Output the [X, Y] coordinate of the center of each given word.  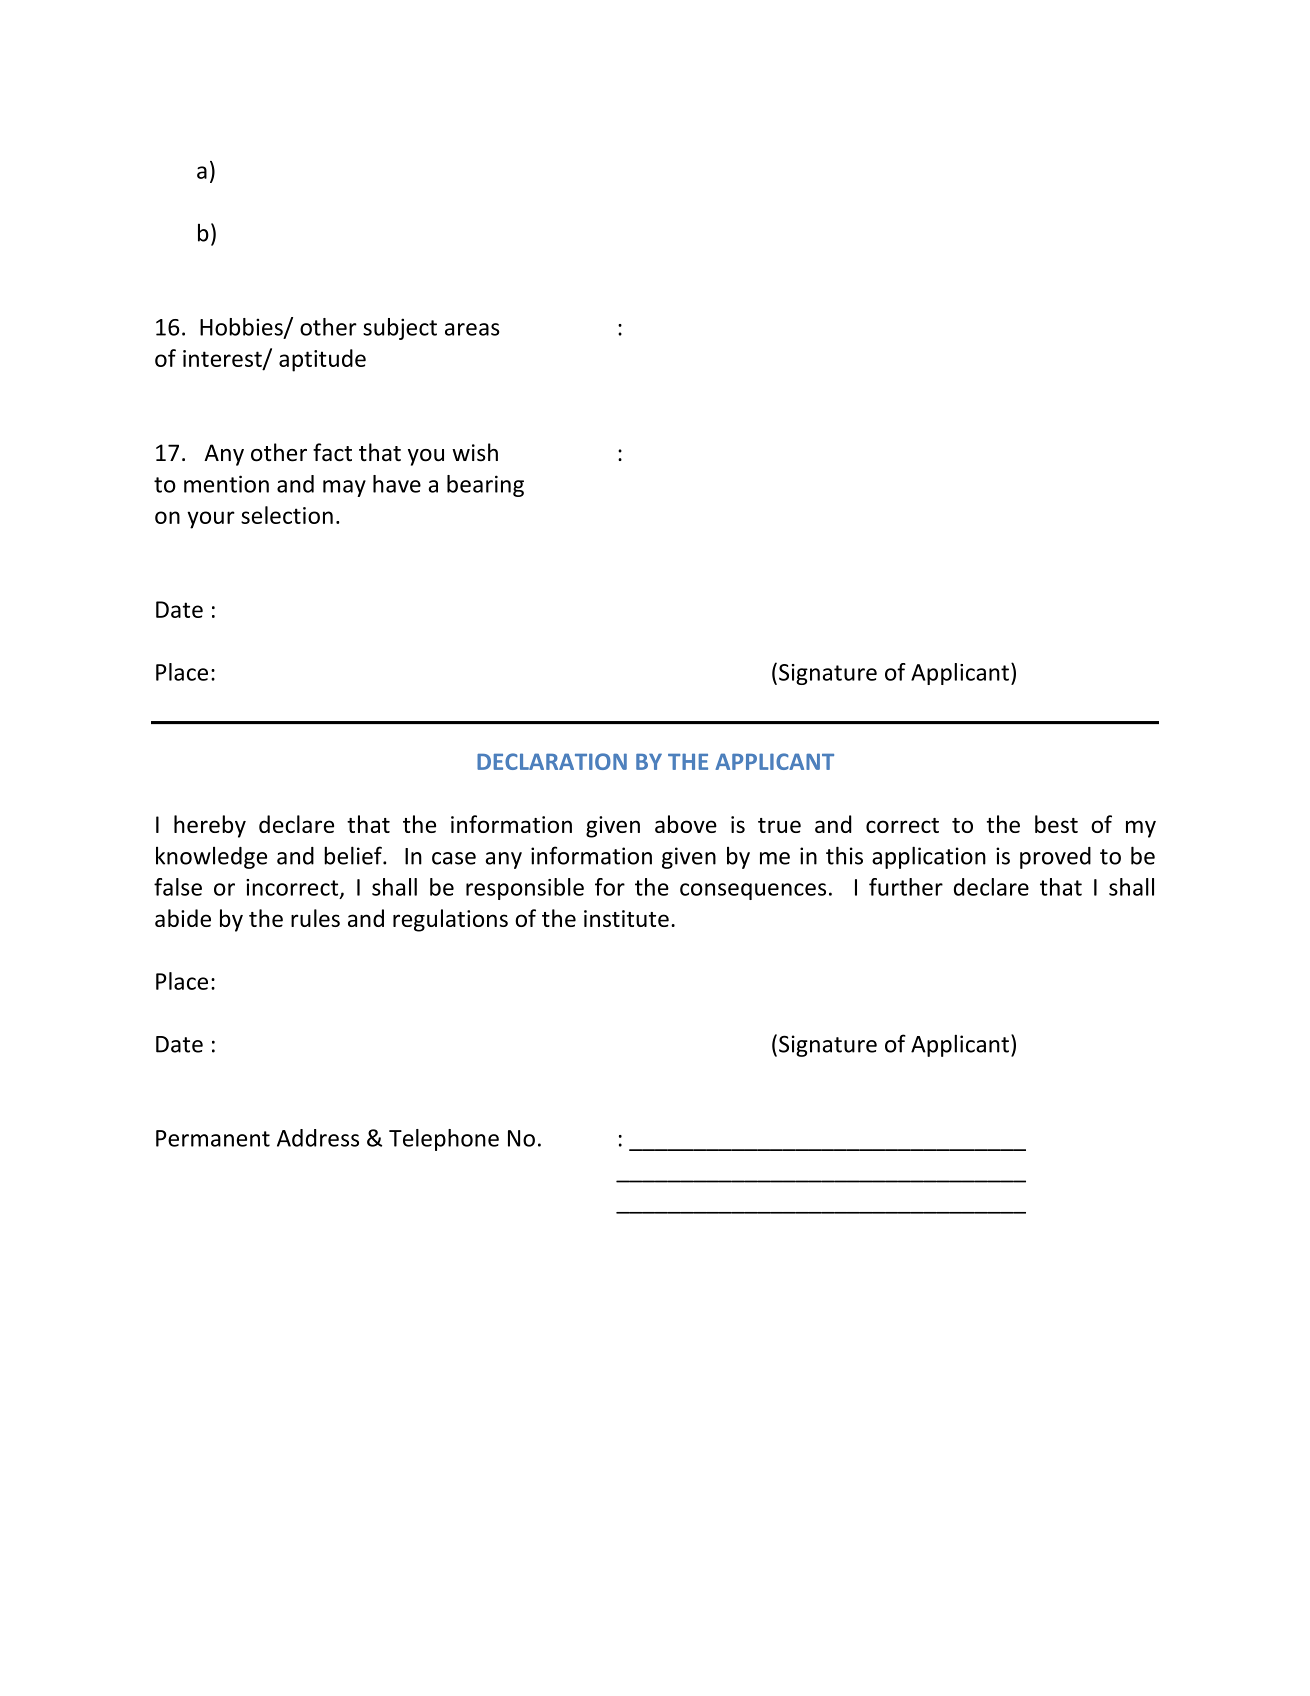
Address [318, 1138]
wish [475, 452]
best [1056, 824]
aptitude [322, 360]
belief [354, 855]
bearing [485, 486]
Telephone [444, 1140]
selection [287, 515]
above [686, 824]
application [929, 857]
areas [472, 329]
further [906, 887]
